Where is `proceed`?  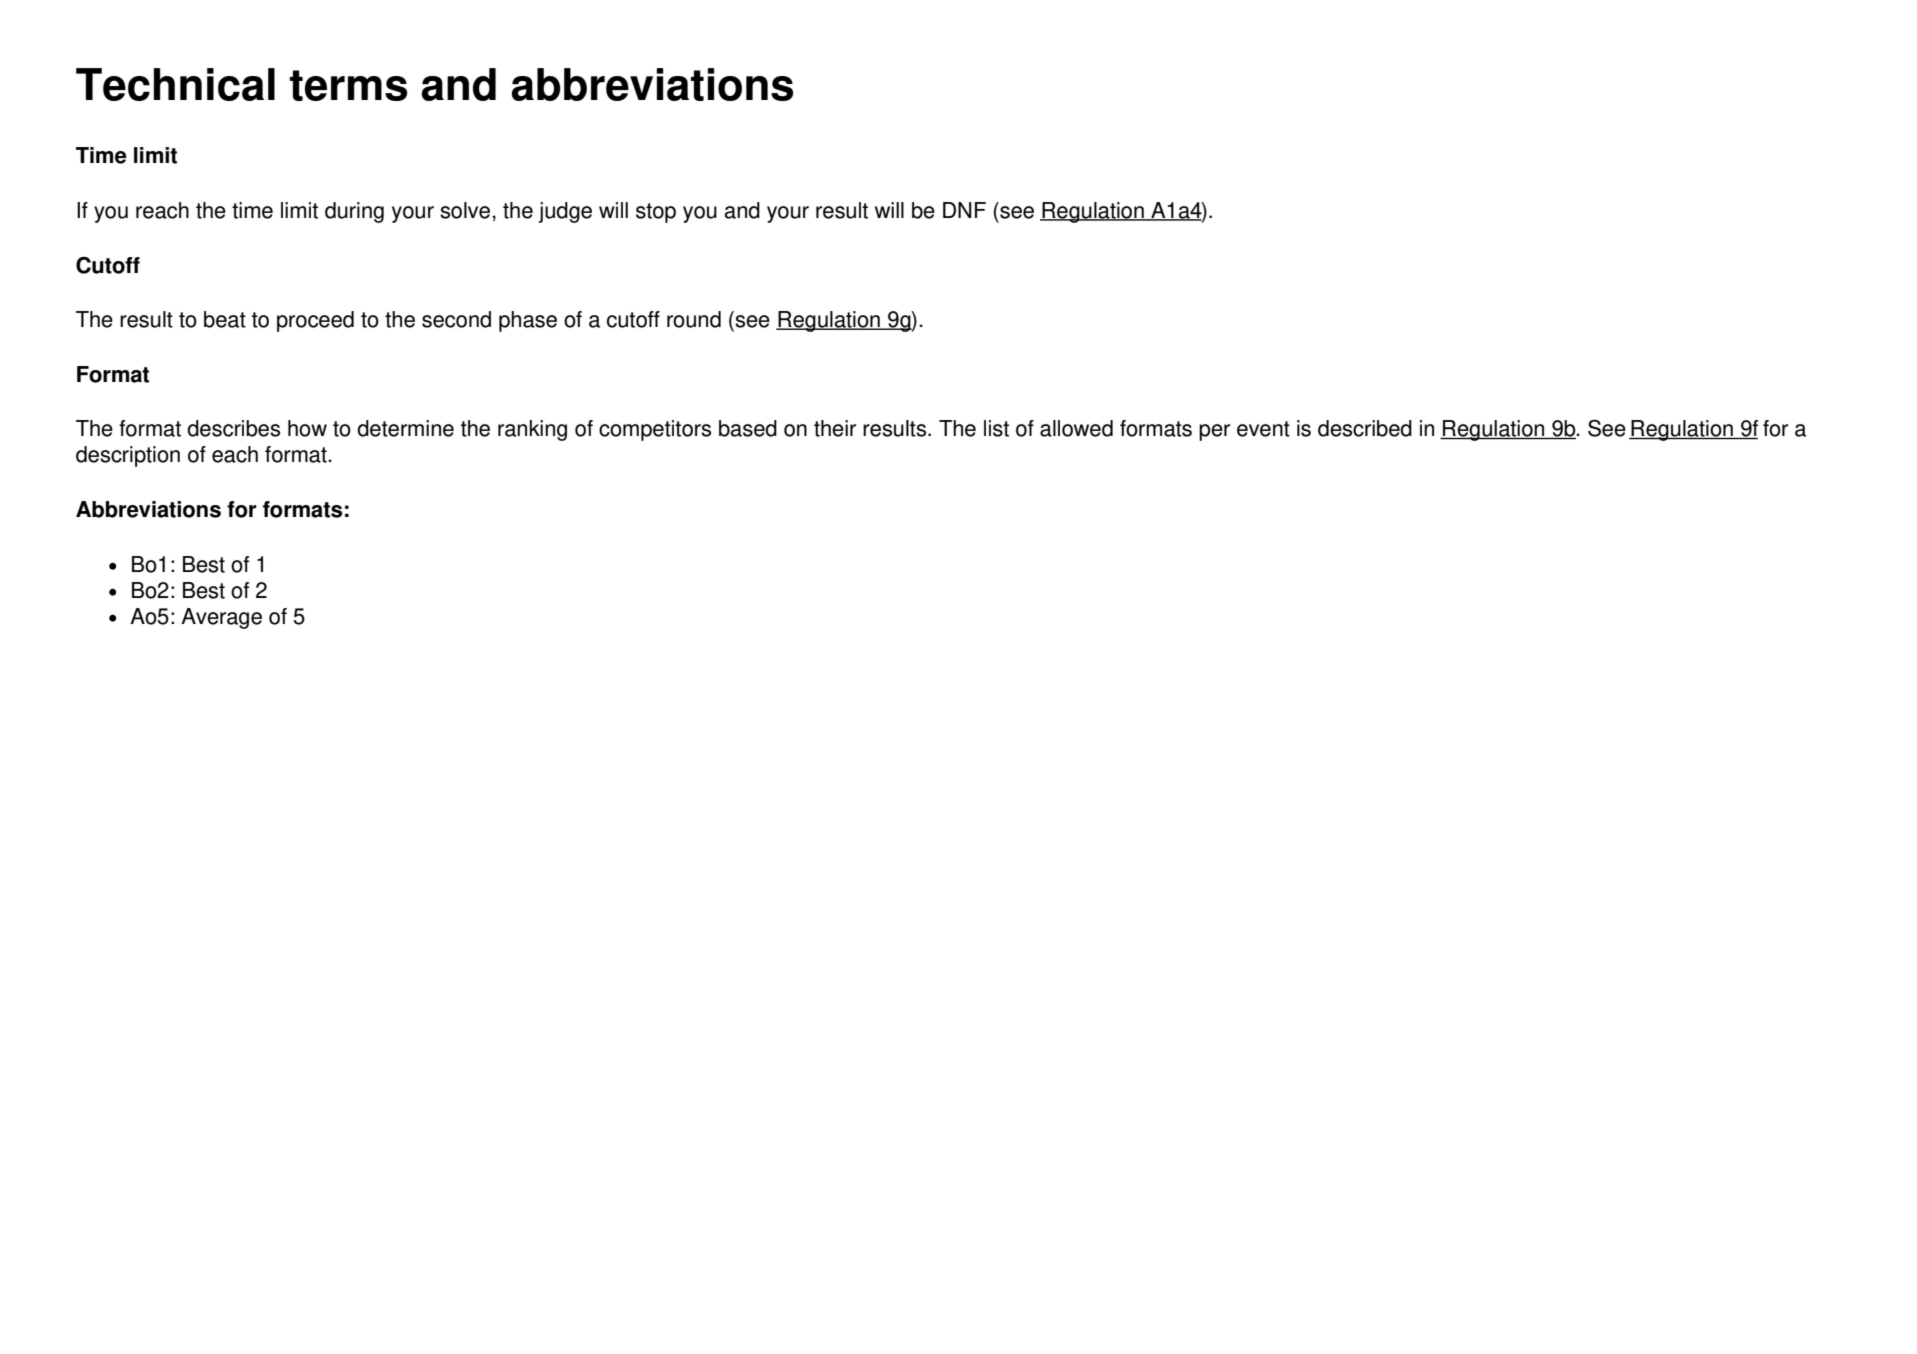 proceed is located at coordinates (315, 321).
